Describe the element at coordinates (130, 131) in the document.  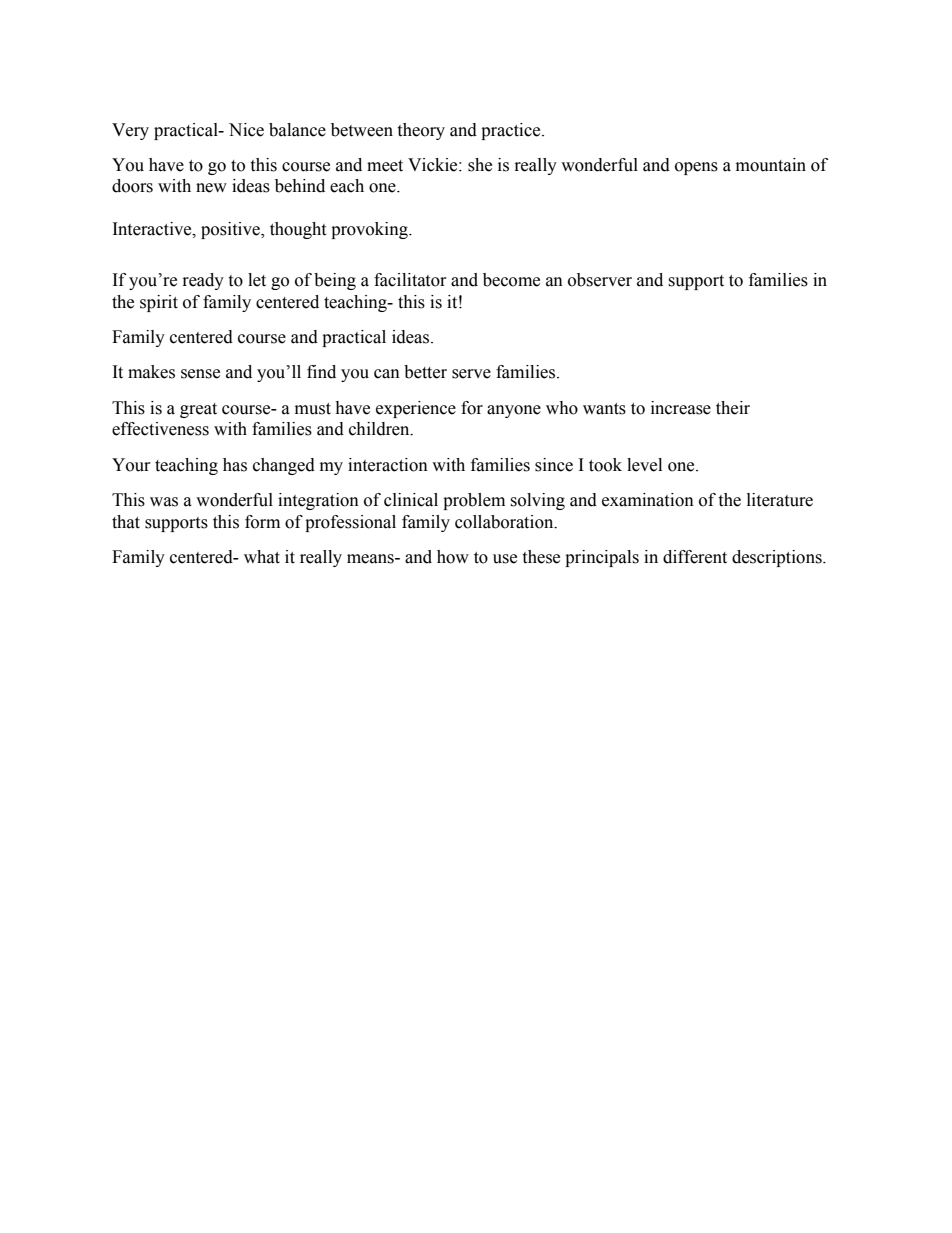
I see `Very` at that location.
